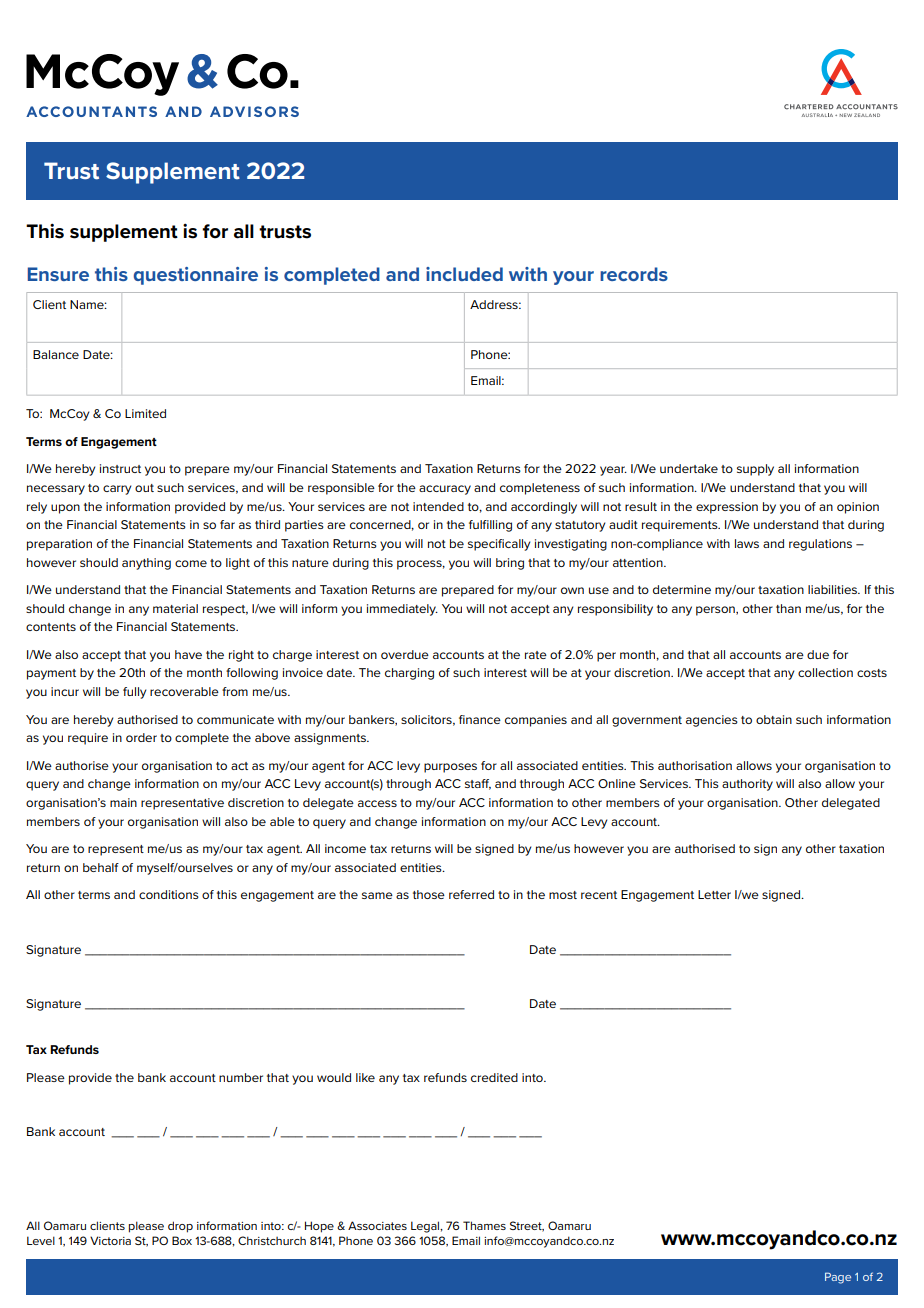 The width and height of the screenshot is (924, 1308). What do you see at coordinates (747, 543) in the screenshot?
I see `laws` at bounding box center [747, 543].
